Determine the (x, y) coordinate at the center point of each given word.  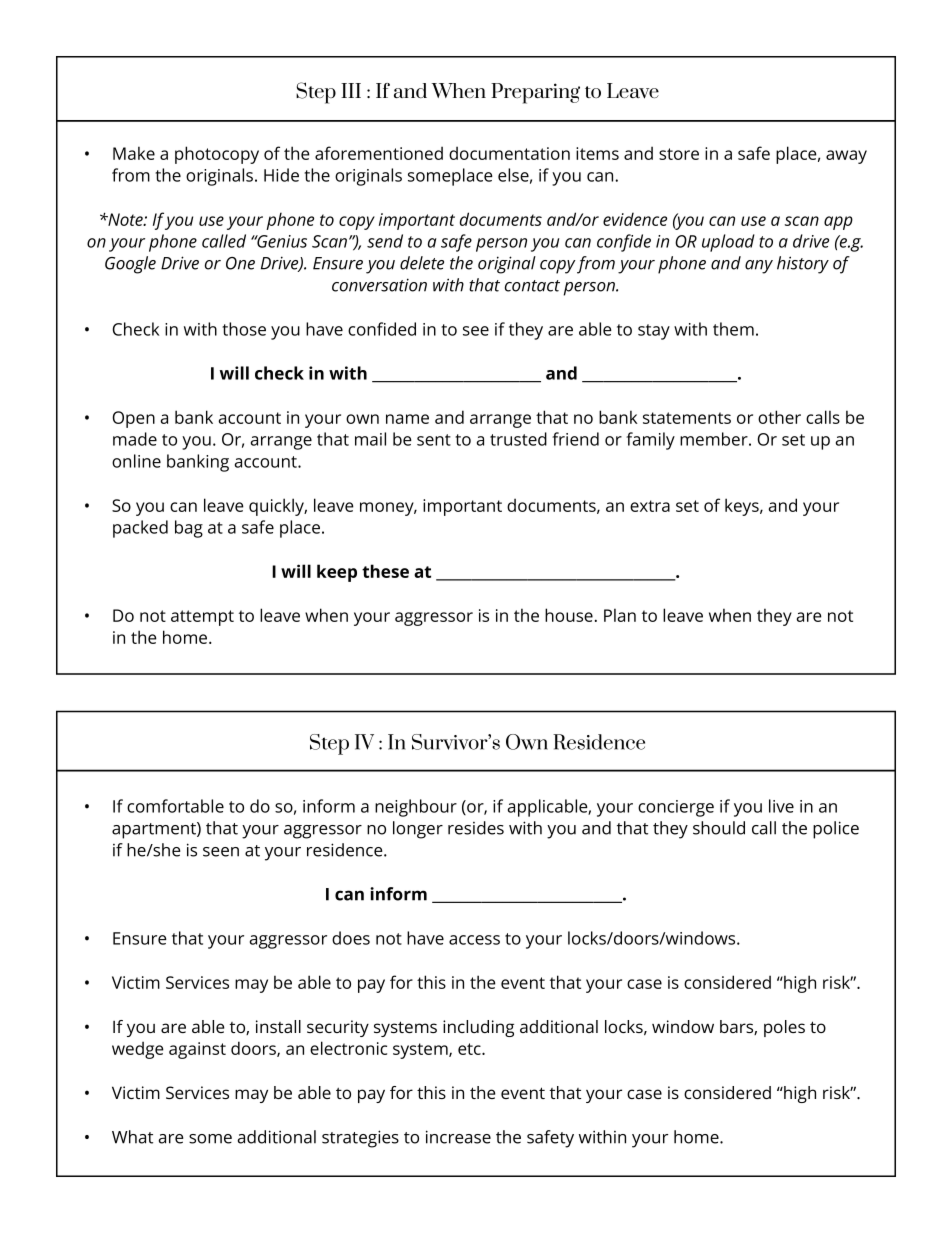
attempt (202, 618)
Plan (620, 615)
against (197, 1050)
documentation (509, 153)
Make (134, 153)
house (569, 615)
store (679, 154)
